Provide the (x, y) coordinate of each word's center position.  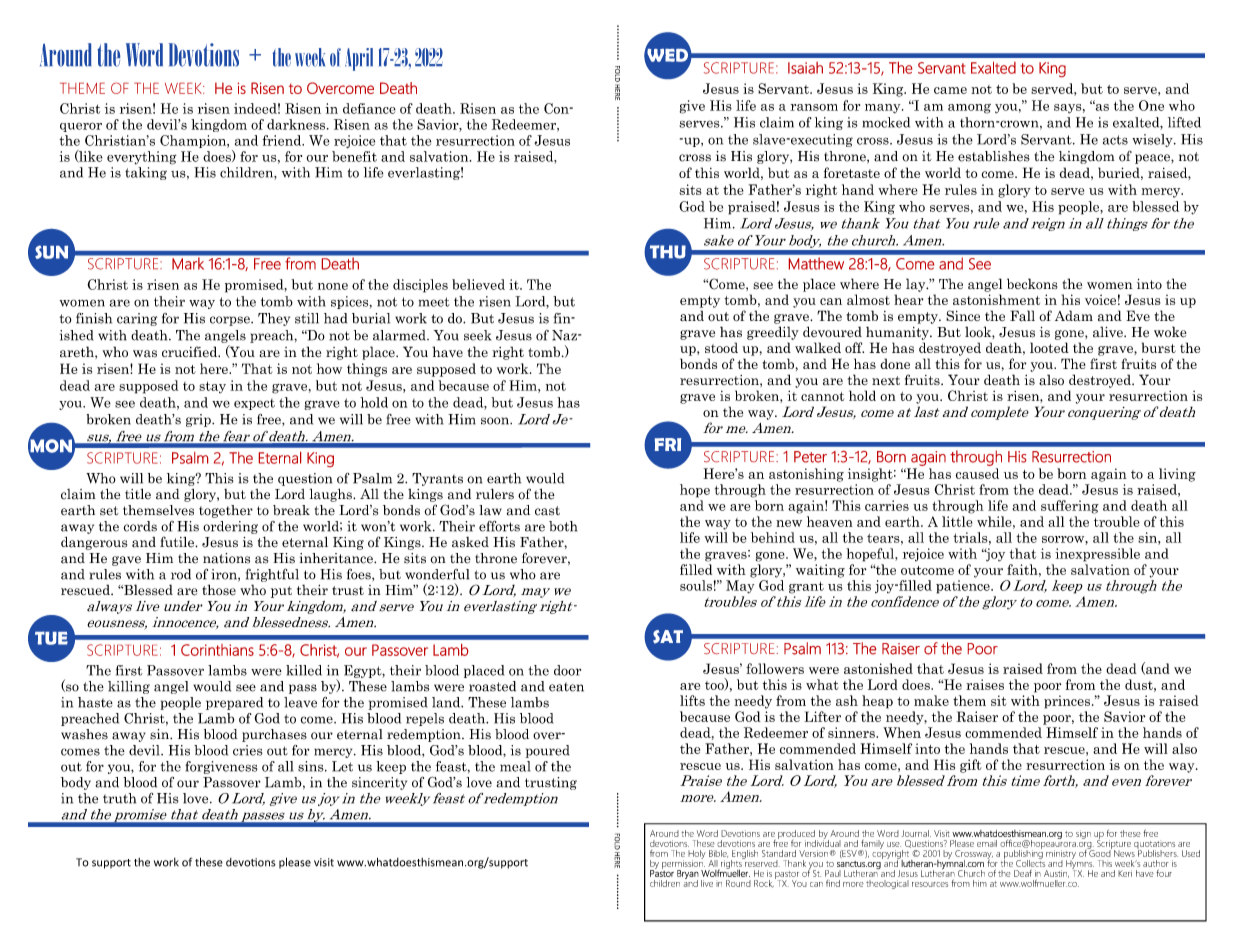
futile (178, 542)
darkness (296, 124)
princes (1067, 702)
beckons (1032, 283)
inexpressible (1097, 555)
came (950, 90)
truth (119, 798)
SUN (51, 252)
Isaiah (805, 68)
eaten (566, 687)
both (563, 526)
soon (496, 421)
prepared (234, 703)
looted (1049, 347)
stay (212, 387)
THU (668, 252)
